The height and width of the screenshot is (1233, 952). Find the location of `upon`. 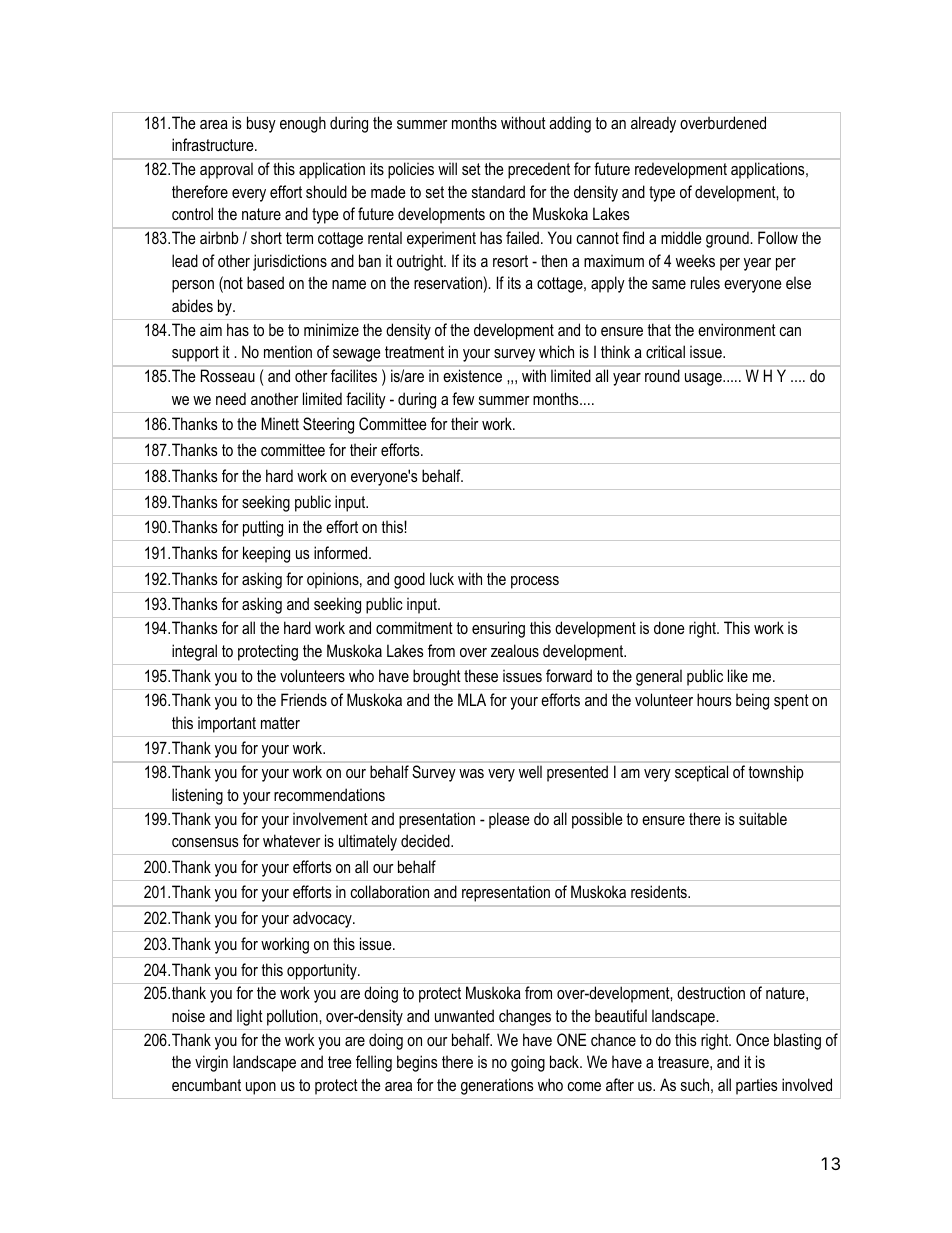

upon is located at coordinates (261, 1088).
